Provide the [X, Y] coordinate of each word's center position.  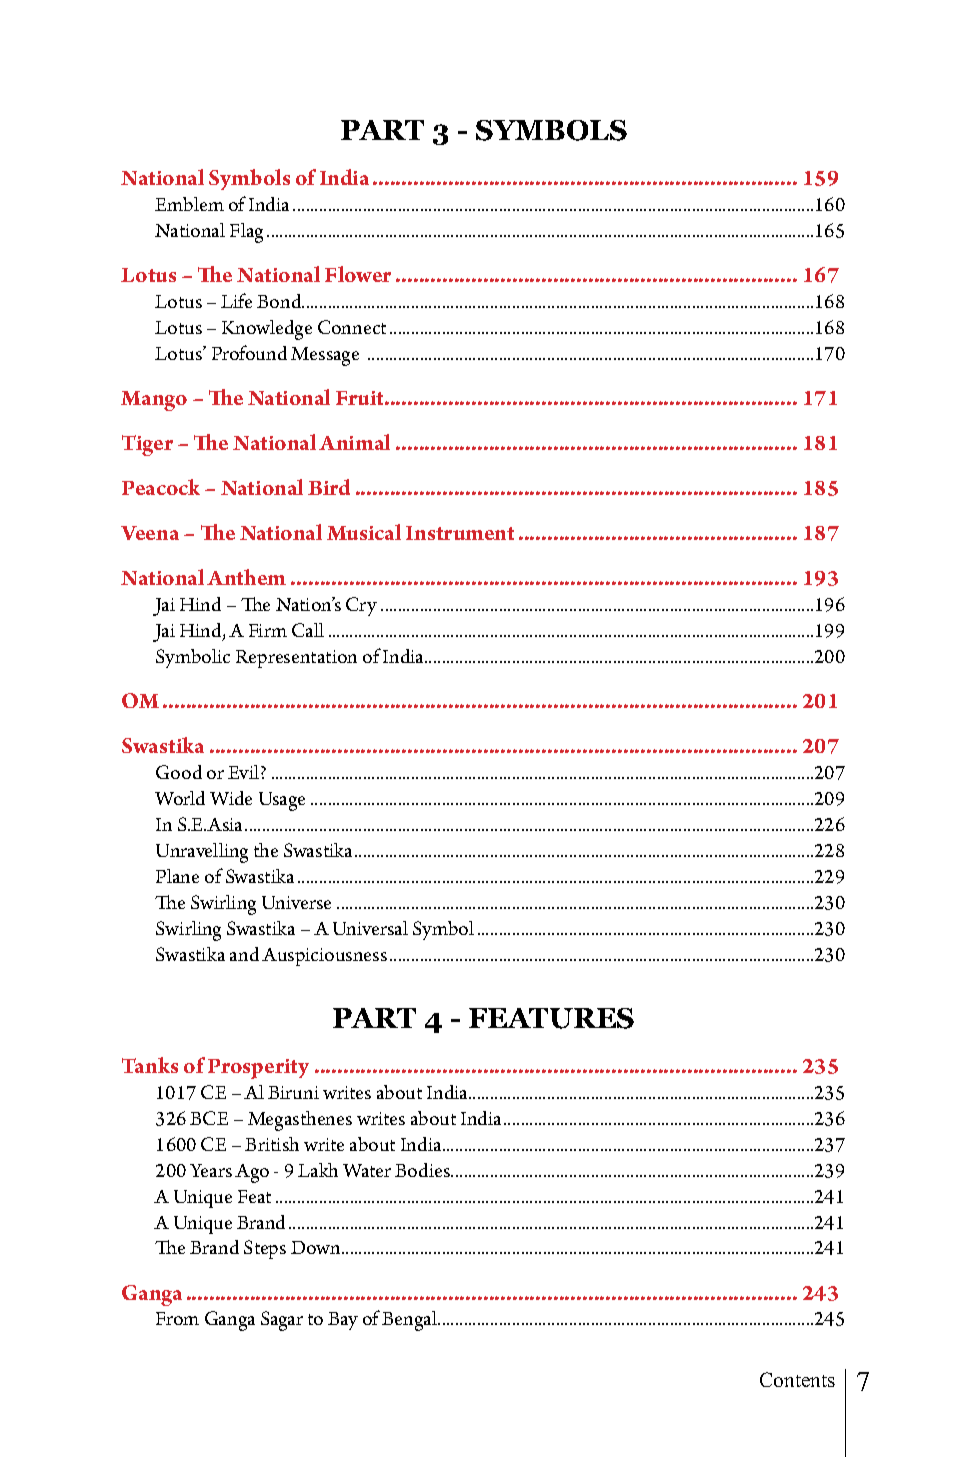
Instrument [460, 533]
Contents [797, 1379]
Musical [364, 532]
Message [325, 356]
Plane [177, 876]
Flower [358, 274]
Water [367, 1170]
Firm [268, 630]
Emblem [189, 204]
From [177, 1318]
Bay [343, 1321]
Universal [370, 928]
